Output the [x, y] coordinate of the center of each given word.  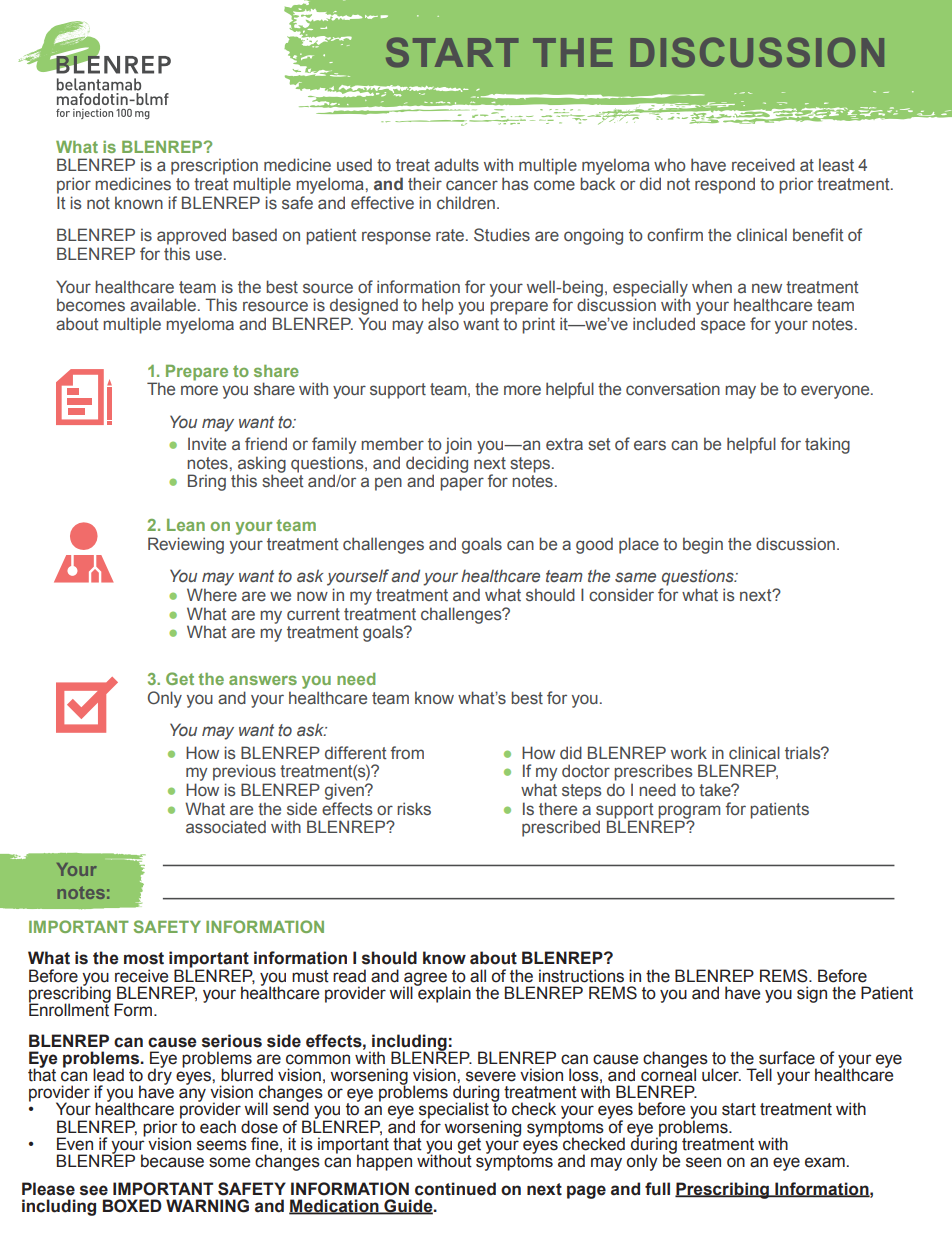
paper [462, 484]
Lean [186, 525]
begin [703, 545]
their [425, 184]
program [688, 813]
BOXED [132, 1206]
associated [226, 827]
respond [725, 185]
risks [414, 809]
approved [191, 236]
